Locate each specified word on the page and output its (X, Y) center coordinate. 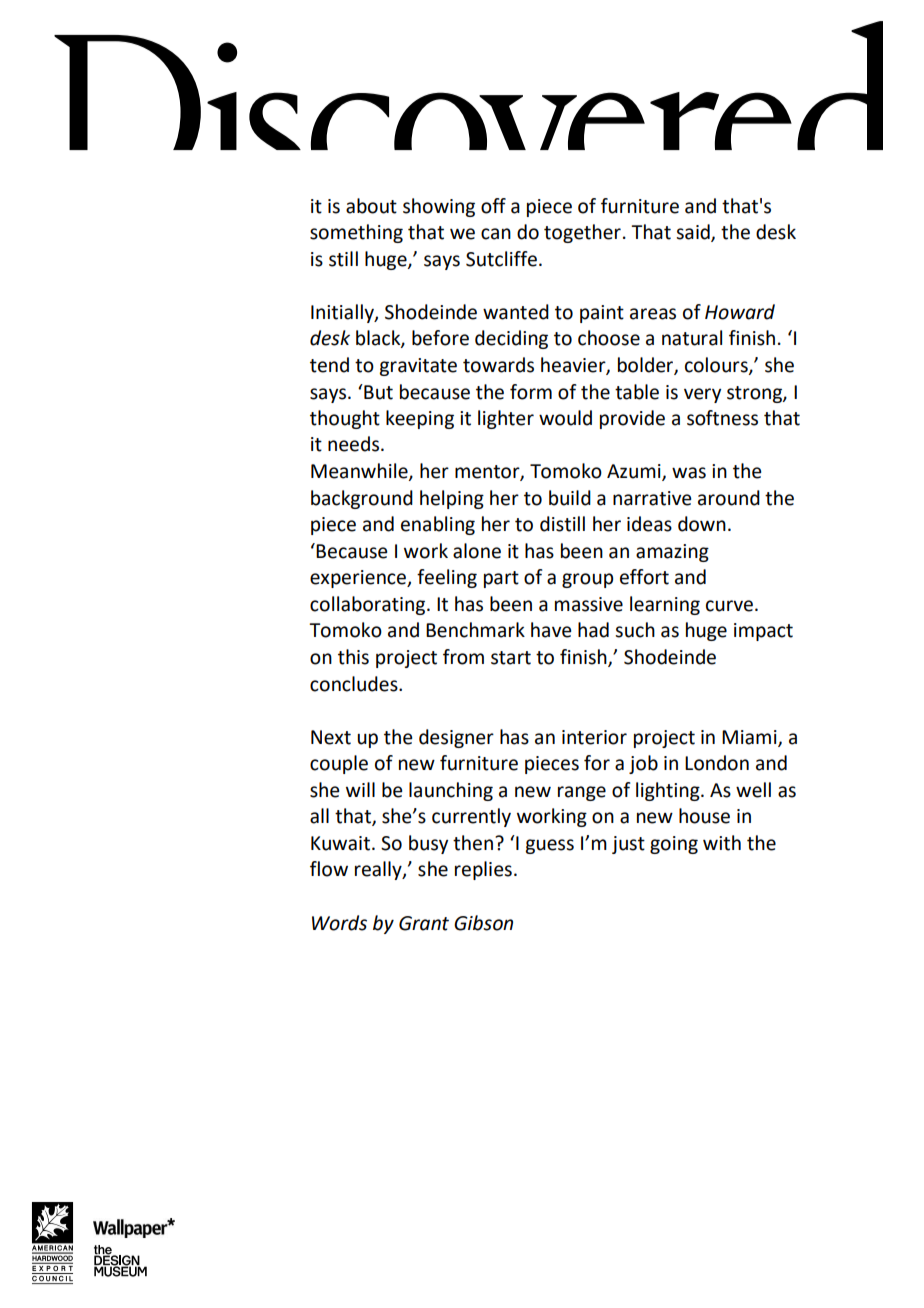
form (531, 392)
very (702, 395)
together (582, 233)
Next (331, 737)
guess (549, 846)
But (377, 392)
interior (594, 737)
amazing (672, 553)
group (587, 580)
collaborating (369, 605)
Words (339, 923)
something (356, 233)
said (694, 233)
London (717, 763)
